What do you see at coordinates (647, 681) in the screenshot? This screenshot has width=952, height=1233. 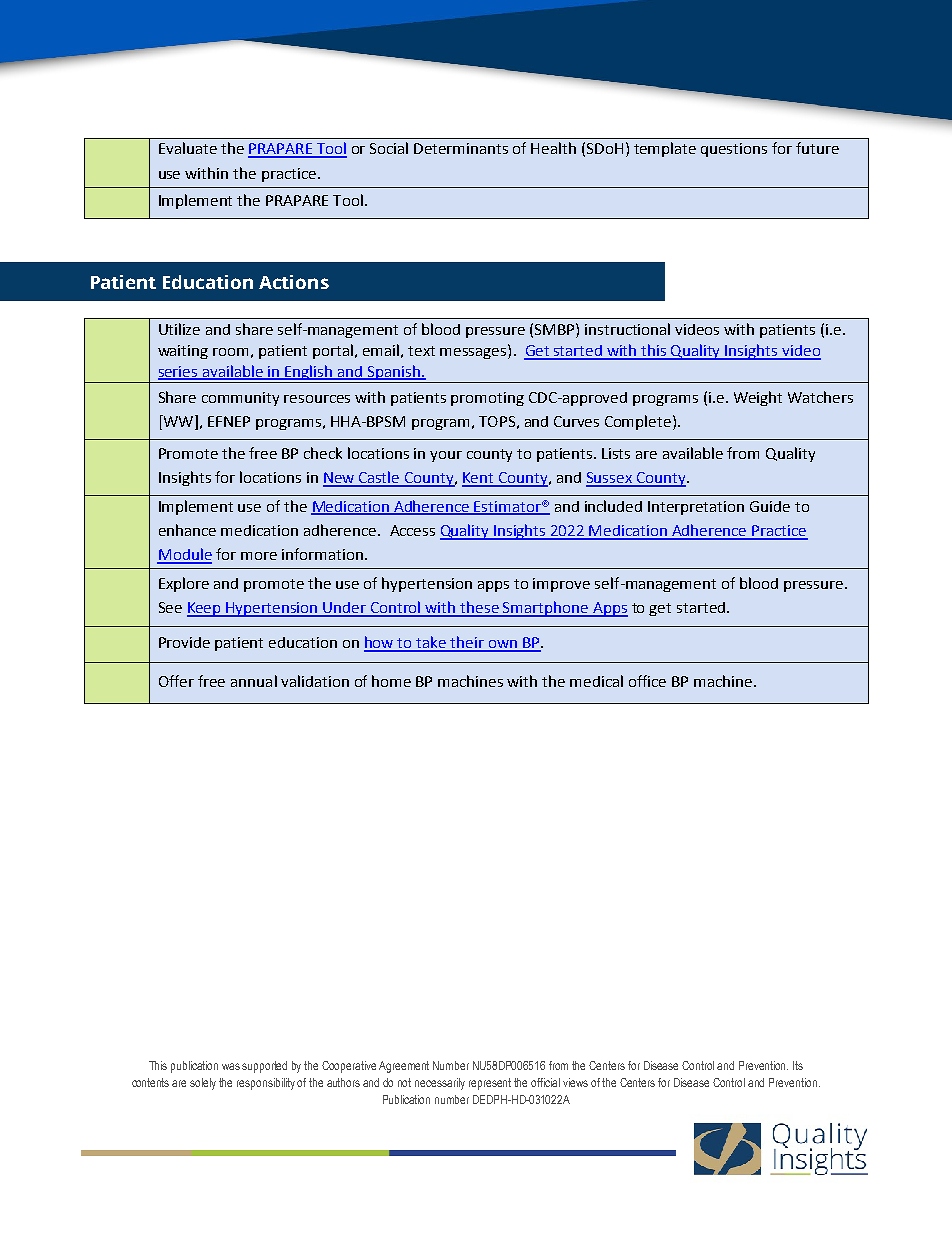 I see `office` at bounding box center [647, 681].
